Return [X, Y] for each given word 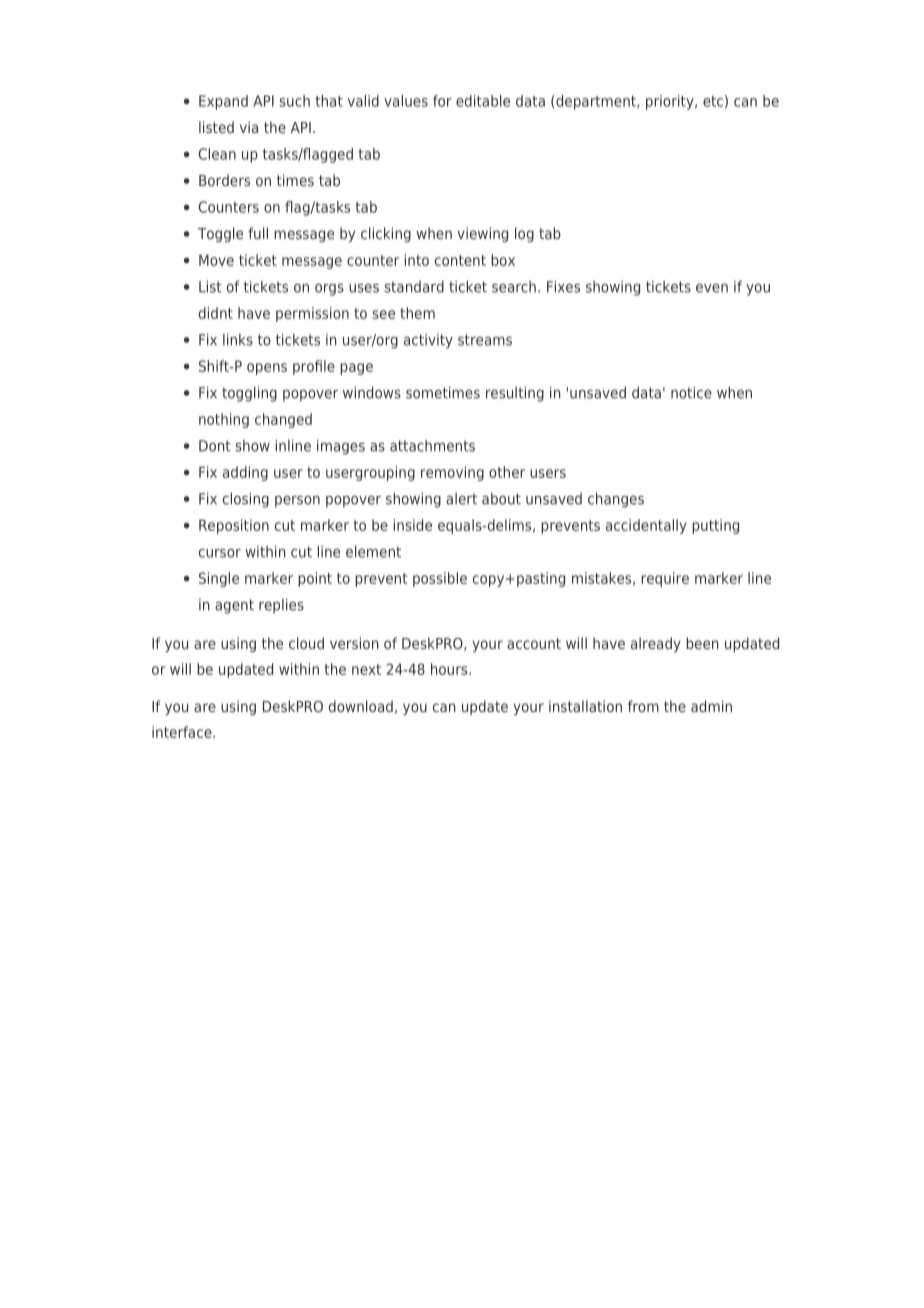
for [442, 101]
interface [183, 732]
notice [691, 392]
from [643, 706]
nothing [224, 420]
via [249, 127]
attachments [432, 446]
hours [450, 669]
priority [671, 102]
